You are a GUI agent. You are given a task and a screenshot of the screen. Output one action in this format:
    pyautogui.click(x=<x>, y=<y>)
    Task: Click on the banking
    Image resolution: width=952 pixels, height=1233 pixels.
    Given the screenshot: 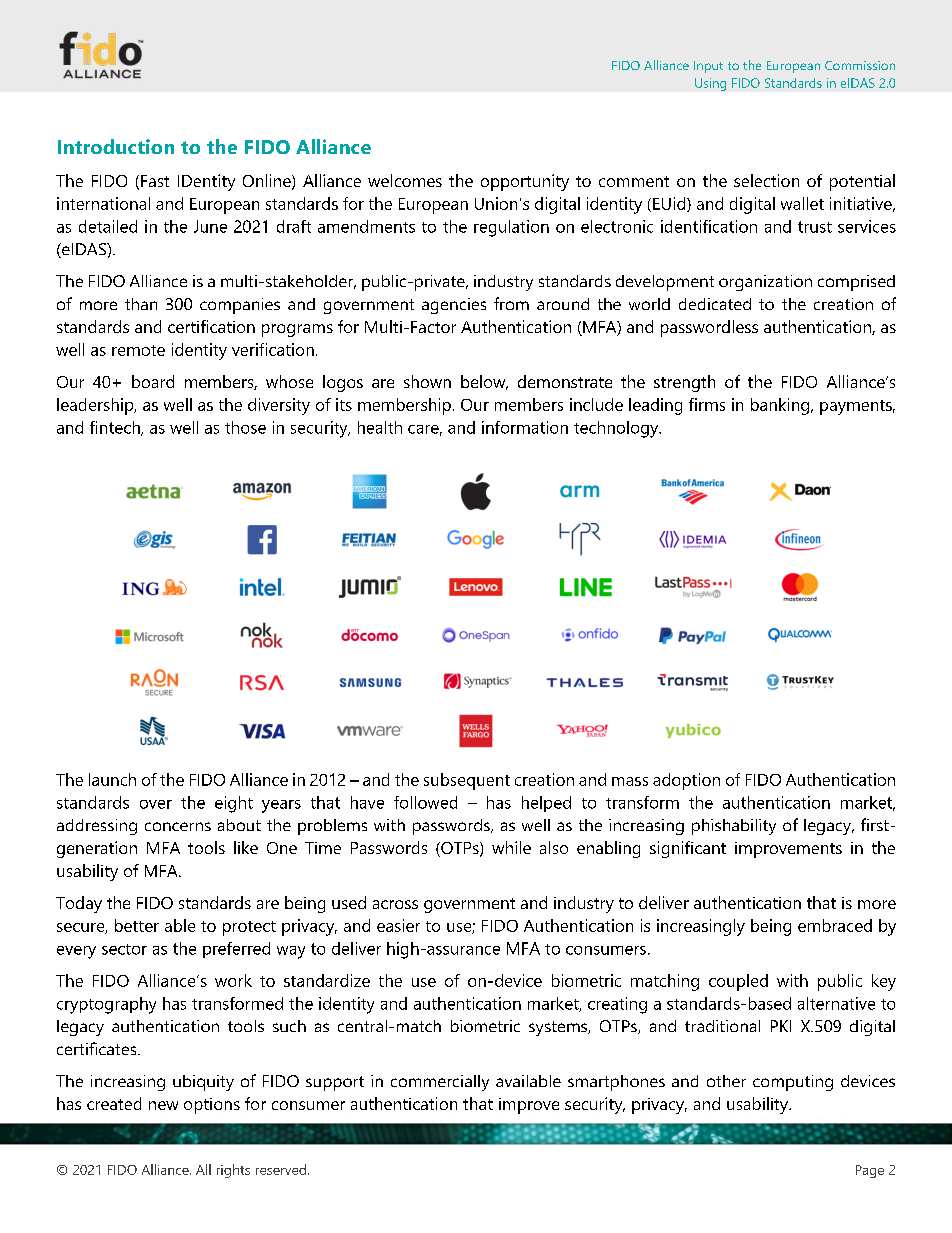 What is the action you would take?
    pyautogui.click(x=781, y=406)
